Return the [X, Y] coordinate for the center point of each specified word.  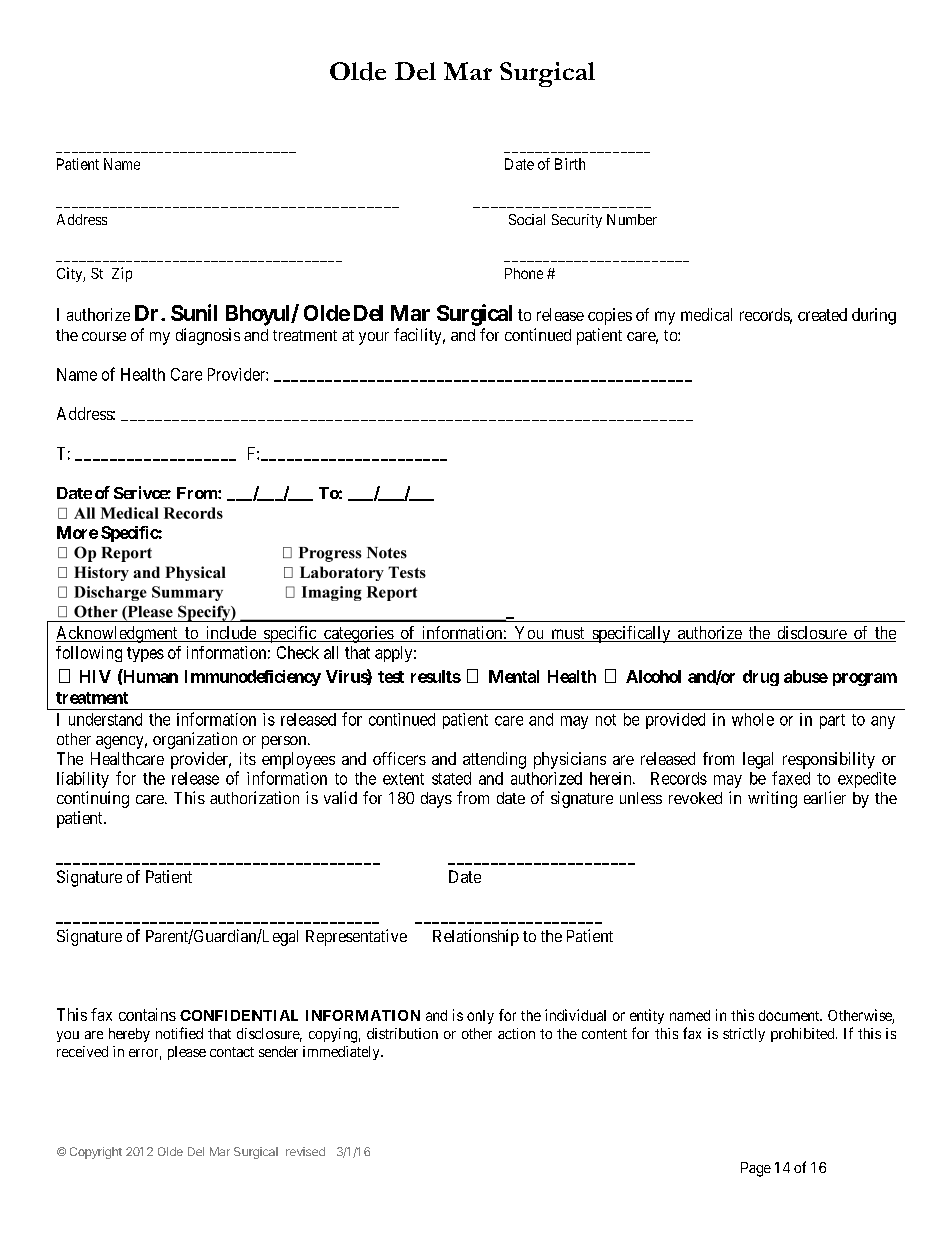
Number [632, 219]
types [145, 654]
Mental [514, 676]
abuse [806, 676]
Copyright [96, 1153]
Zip [122, 274]
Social [527, 219]
